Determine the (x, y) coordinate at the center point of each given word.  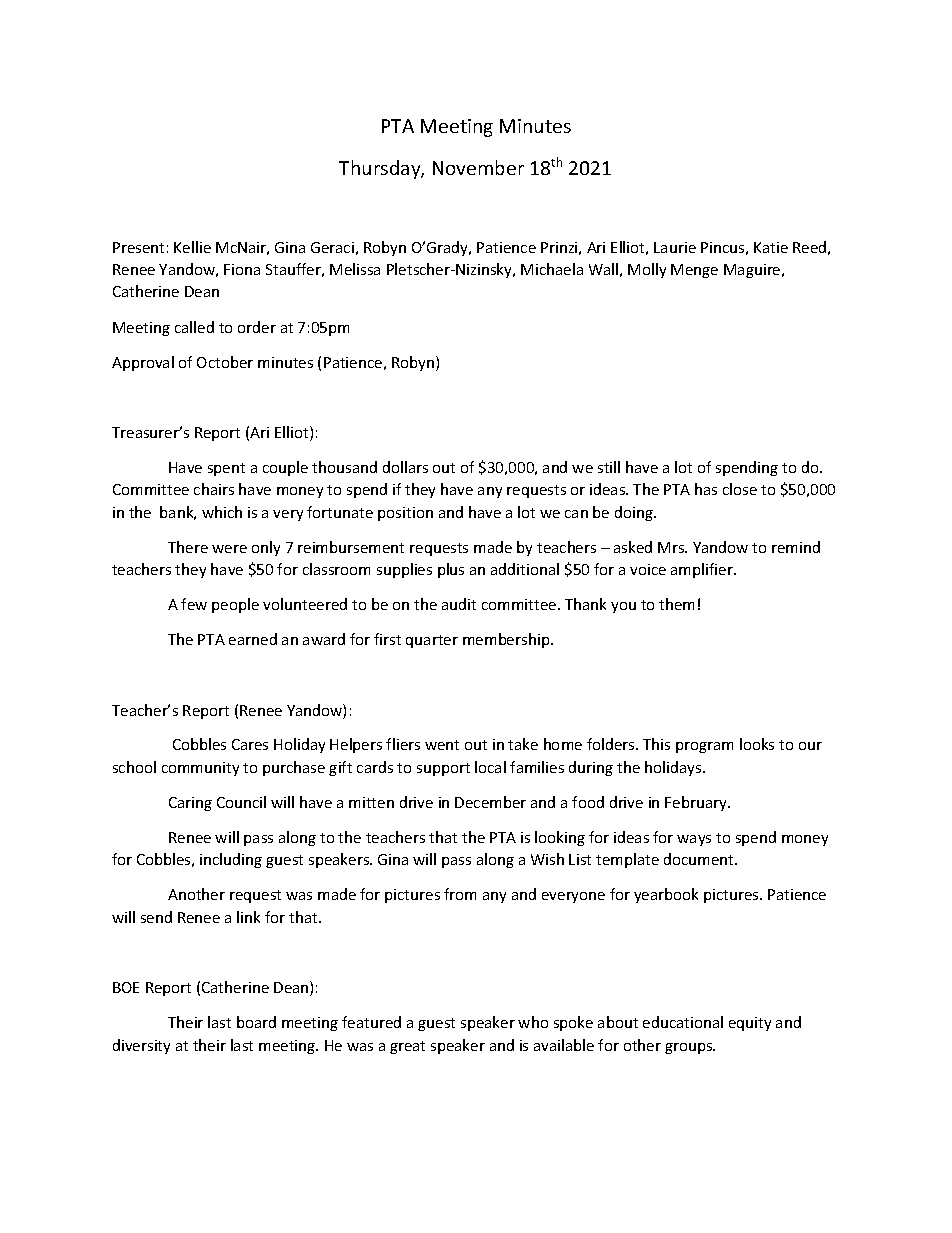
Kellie (192, 247)
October (225, 362)
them (676, 604)
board (256, 1022)
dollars (405, 467)
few (194, 604)
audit (459, 604)
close (740, 489)
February (697, 803)
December (490, 802)
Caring (190, 804)
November (478, 167)
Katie (771, 247)
